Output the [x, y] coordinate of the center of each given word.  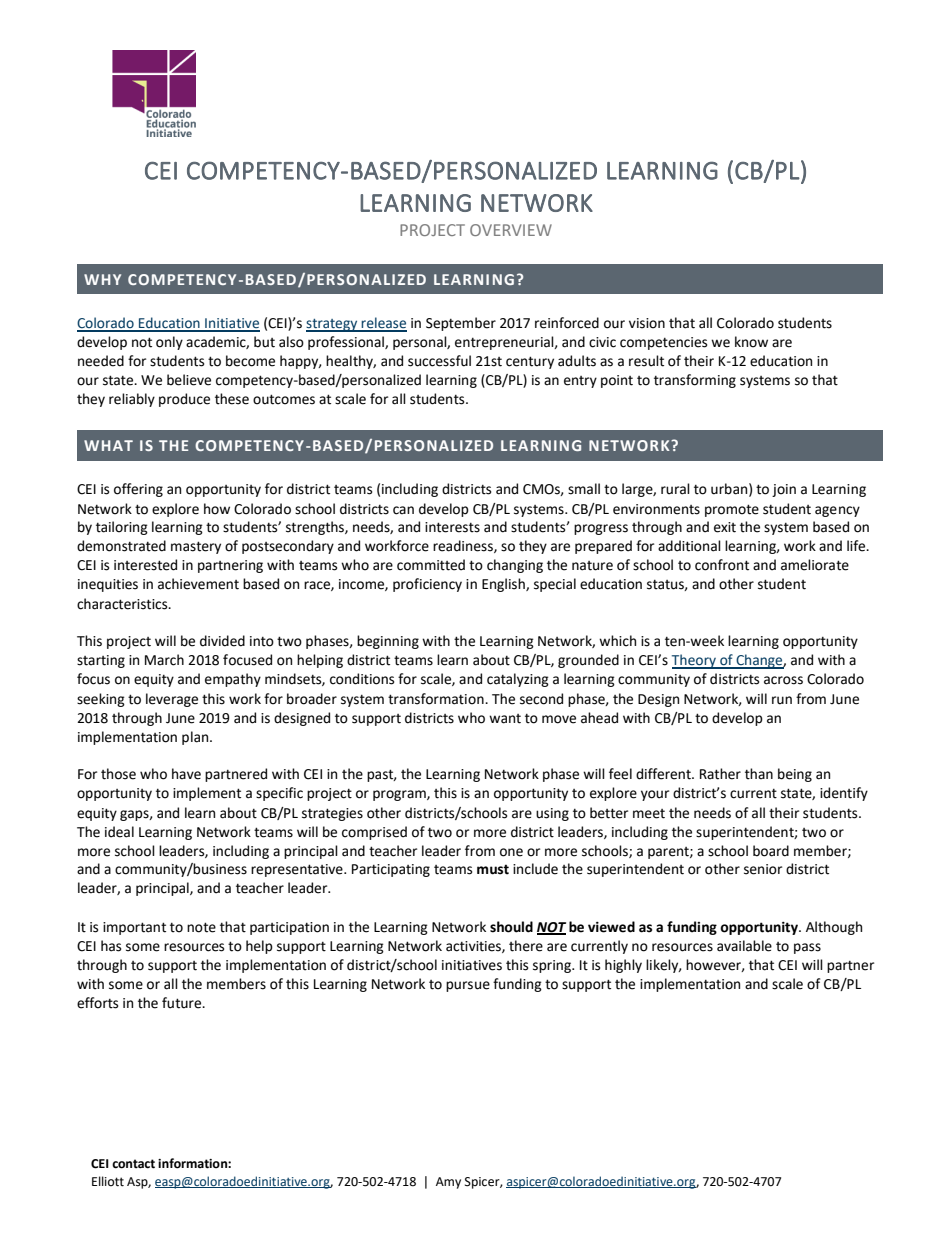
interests [452, 527]
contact [133, 1164]
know [751, 342]
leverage [172, 700]
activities [474, 947]
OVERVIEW [511, 230]
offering [138, 490]
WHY [102, 279]
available [744, 946]
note [201, 927]
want [505, 719]
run [782, 700]
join [784, 490]
